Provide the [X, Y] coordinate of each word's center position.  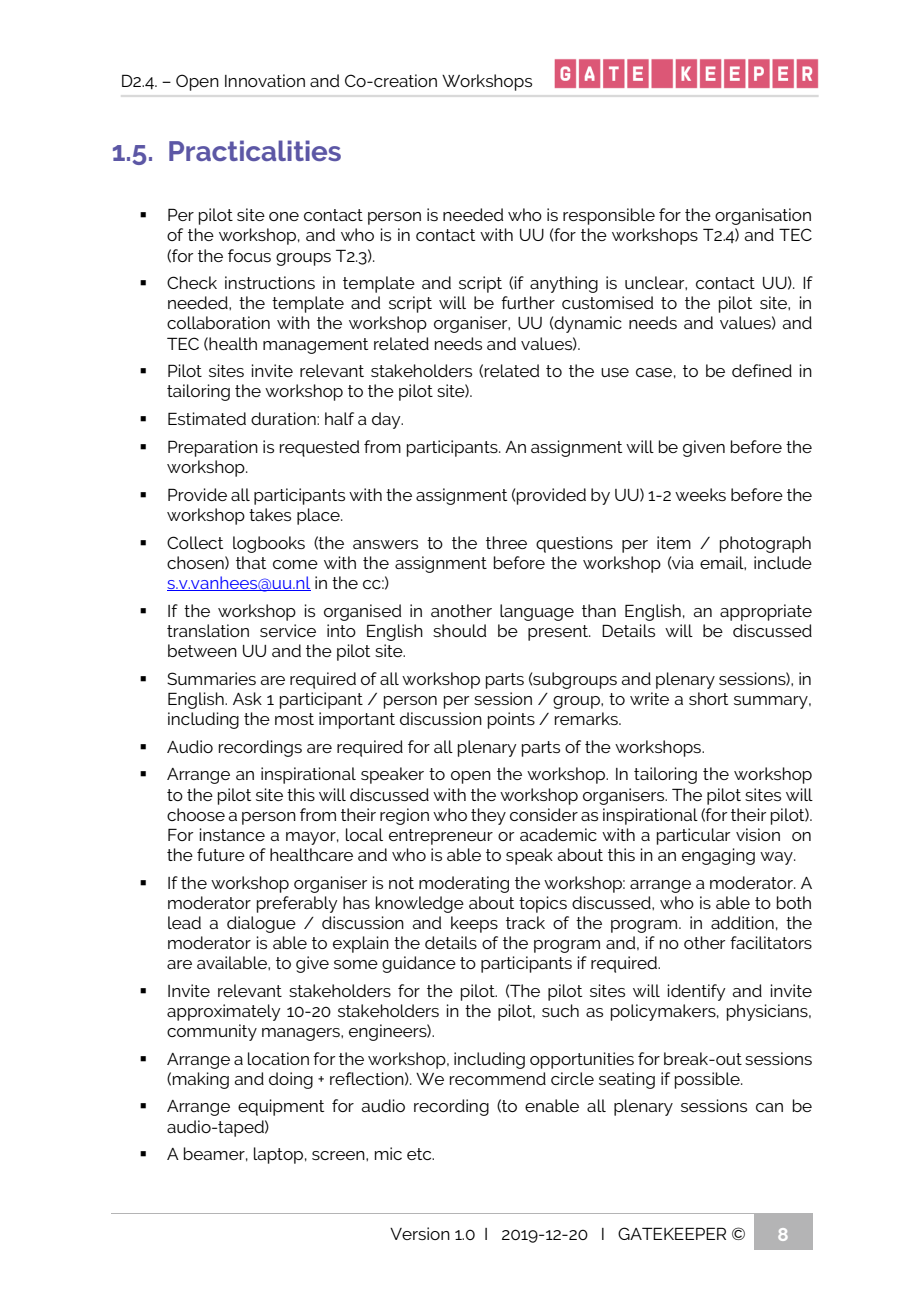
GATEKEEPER [672, 1233]
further [528, 302]
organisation [763, 216]
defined [762, 370]
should [459, 630]
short [708, 698]
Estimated [207, 418]
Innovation [265, 80]
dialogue [261, 924]
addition [742, 922]
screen [339, 1155]
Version [420, 1233]
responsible [609, 216]
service [288, 630]
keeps [474, 924]
